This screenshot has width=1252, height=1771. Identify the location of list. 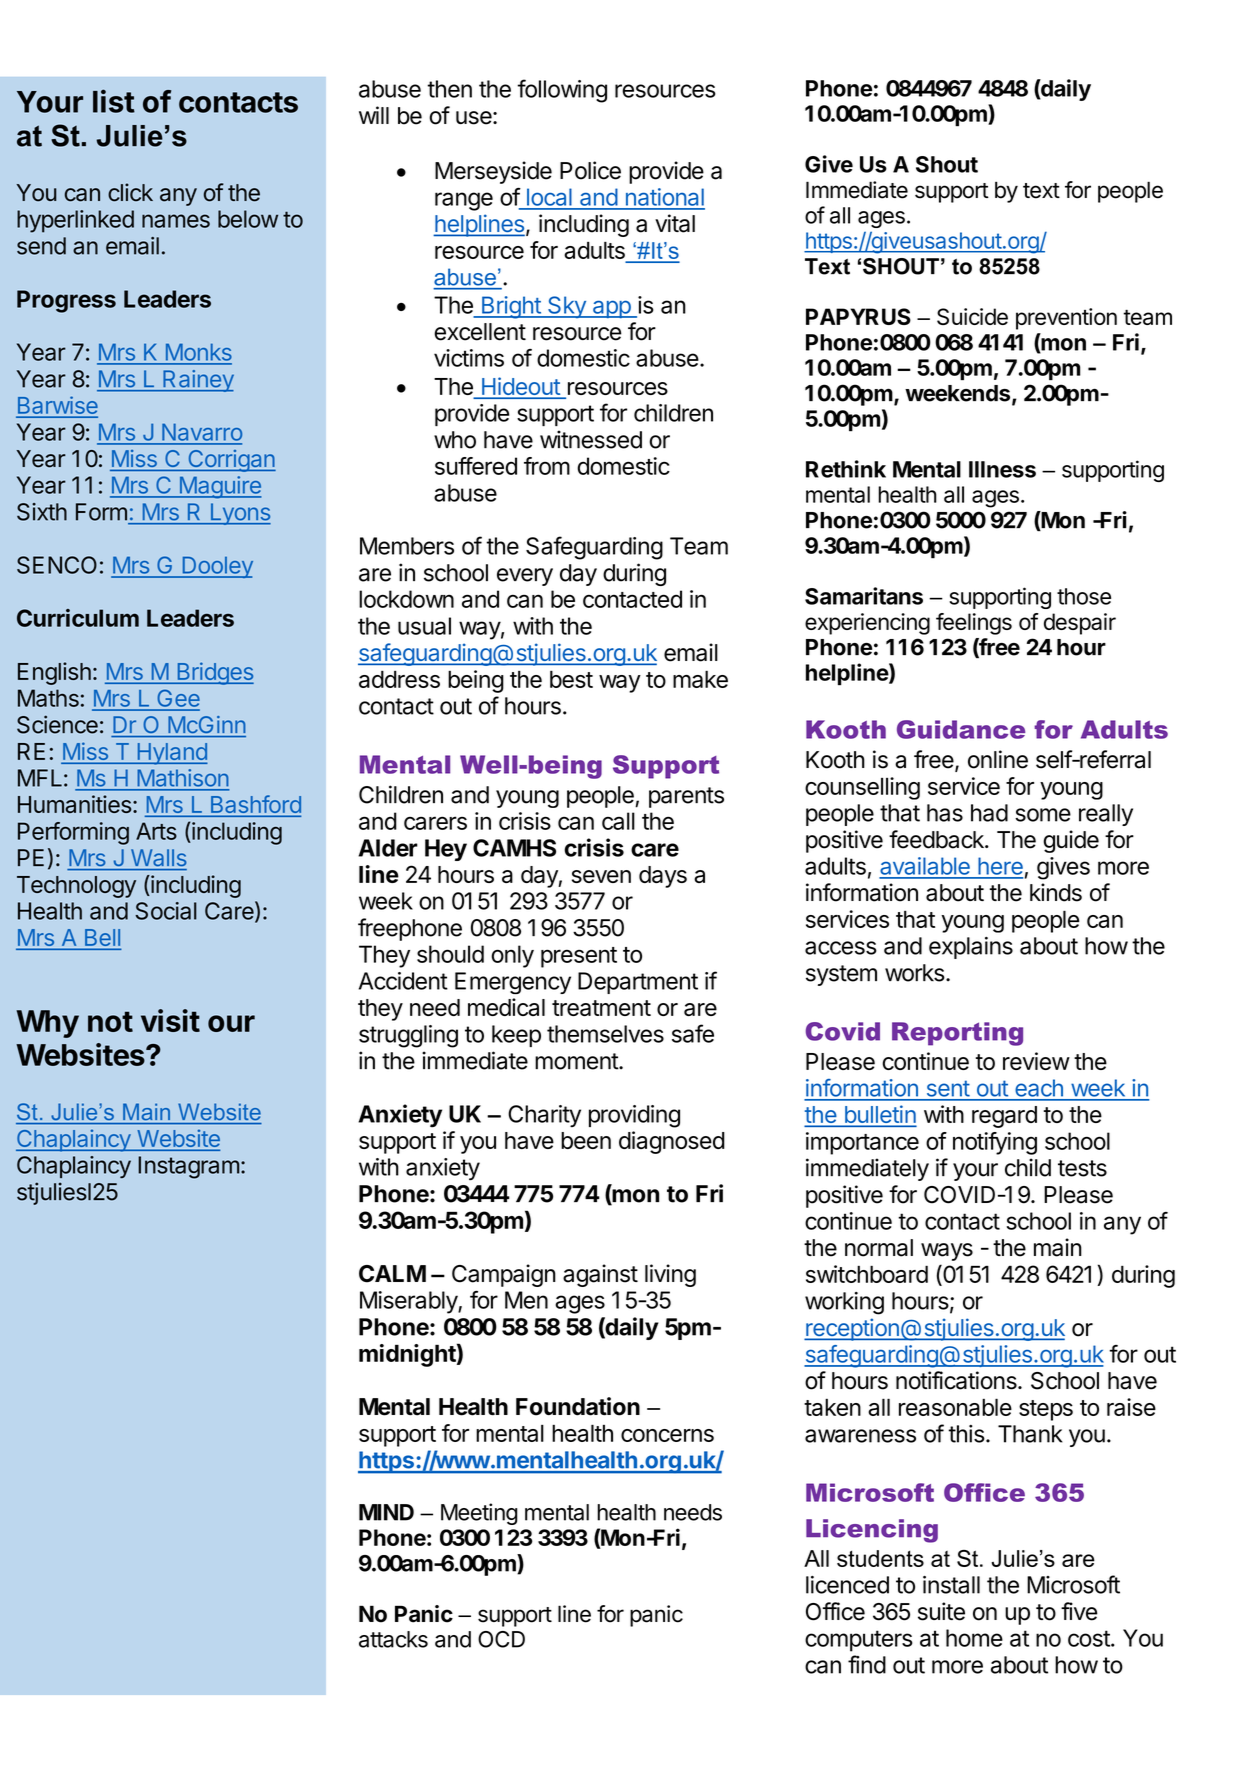
(114, 101).
